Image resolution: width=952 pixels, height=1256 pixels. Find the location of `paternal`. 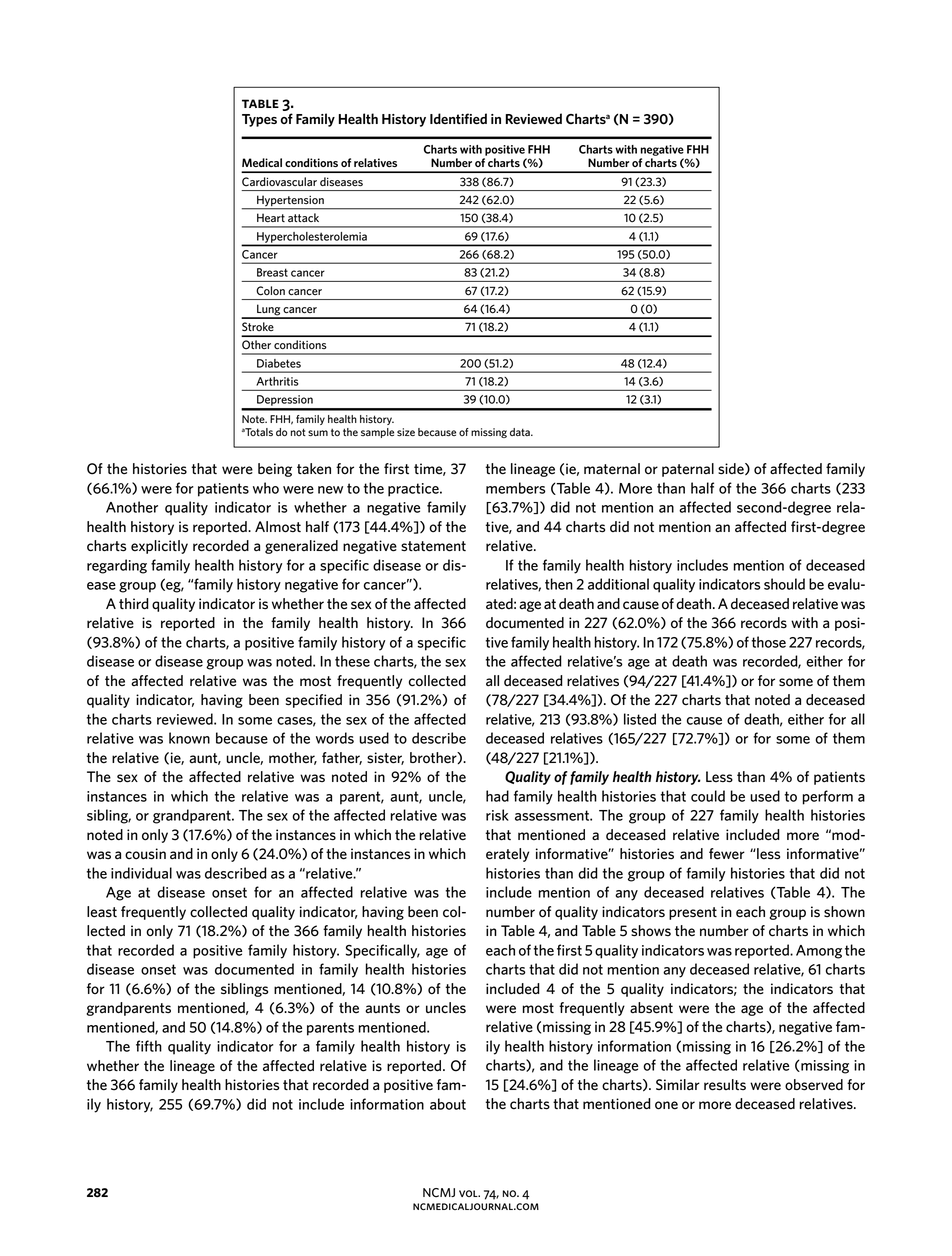

paternal is located at coordinates (688, 470).
